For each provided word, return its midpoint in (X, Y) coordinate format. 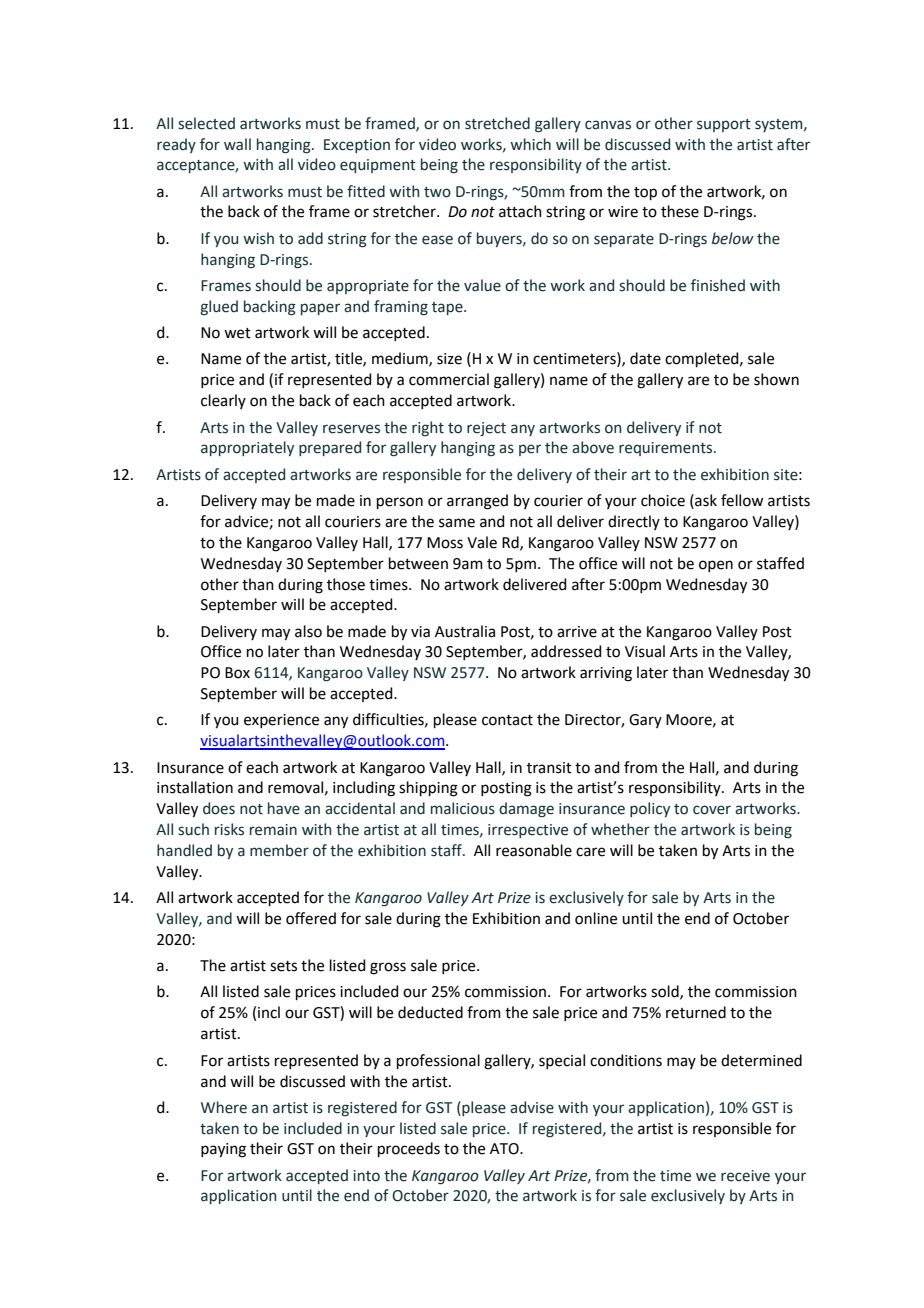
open (716, 566)
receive (745, 1176)
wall (237, 144)
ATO (505, 1149)
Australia (465, 631)
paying (223, 1150)
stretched (497, 123)
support (724, 125)
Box (237, 673)
